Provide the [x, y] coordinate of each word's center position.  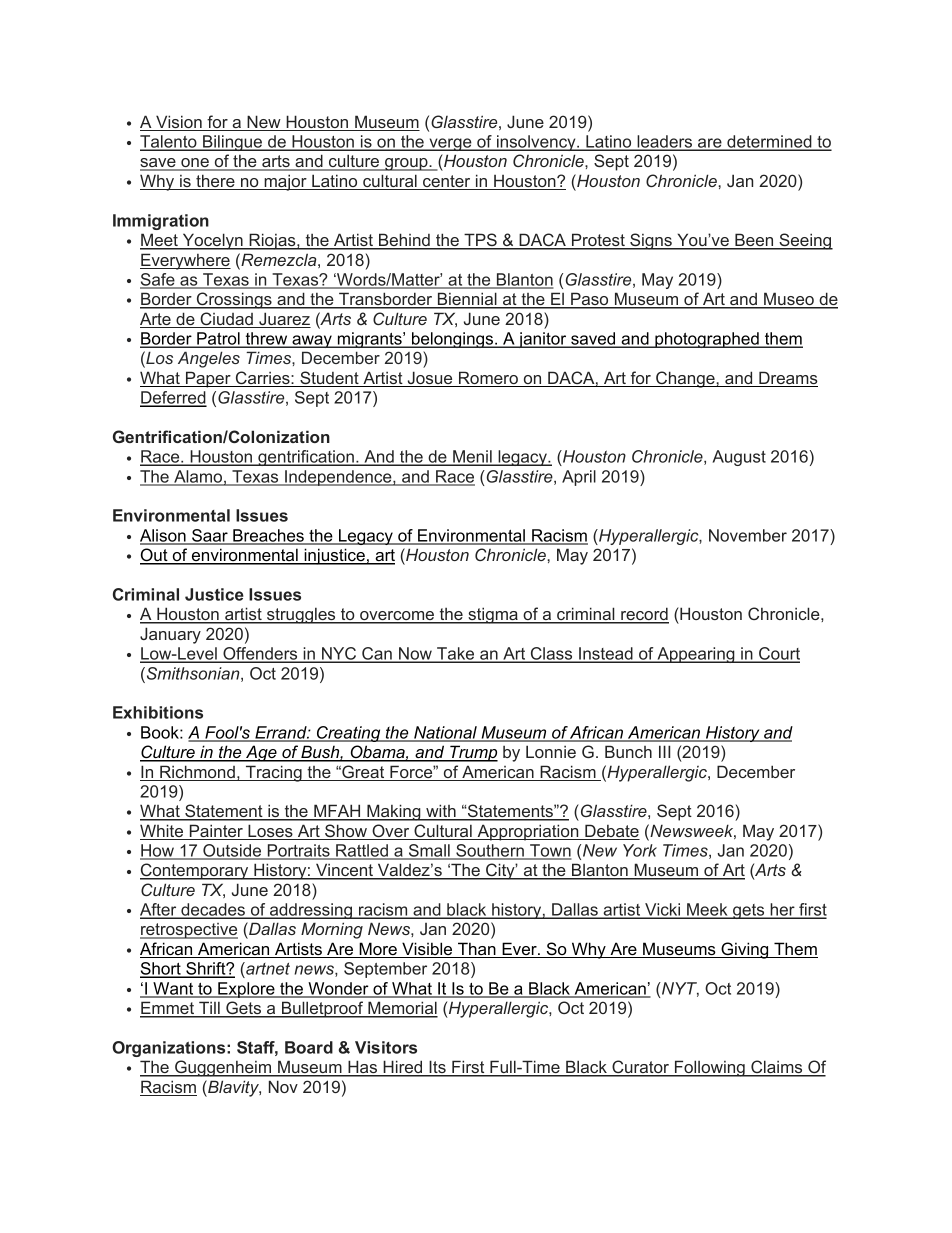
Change [685, 379]
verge [450, 144]
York [640, 850]
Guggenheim [223, 1068]
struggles [301, 615]
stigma [493, 615]
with [441, 812]
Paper [208, 379]
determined [769, 143]
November [748, 535]
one [195, 164]
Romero [488, 379]
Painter [216, 832]
